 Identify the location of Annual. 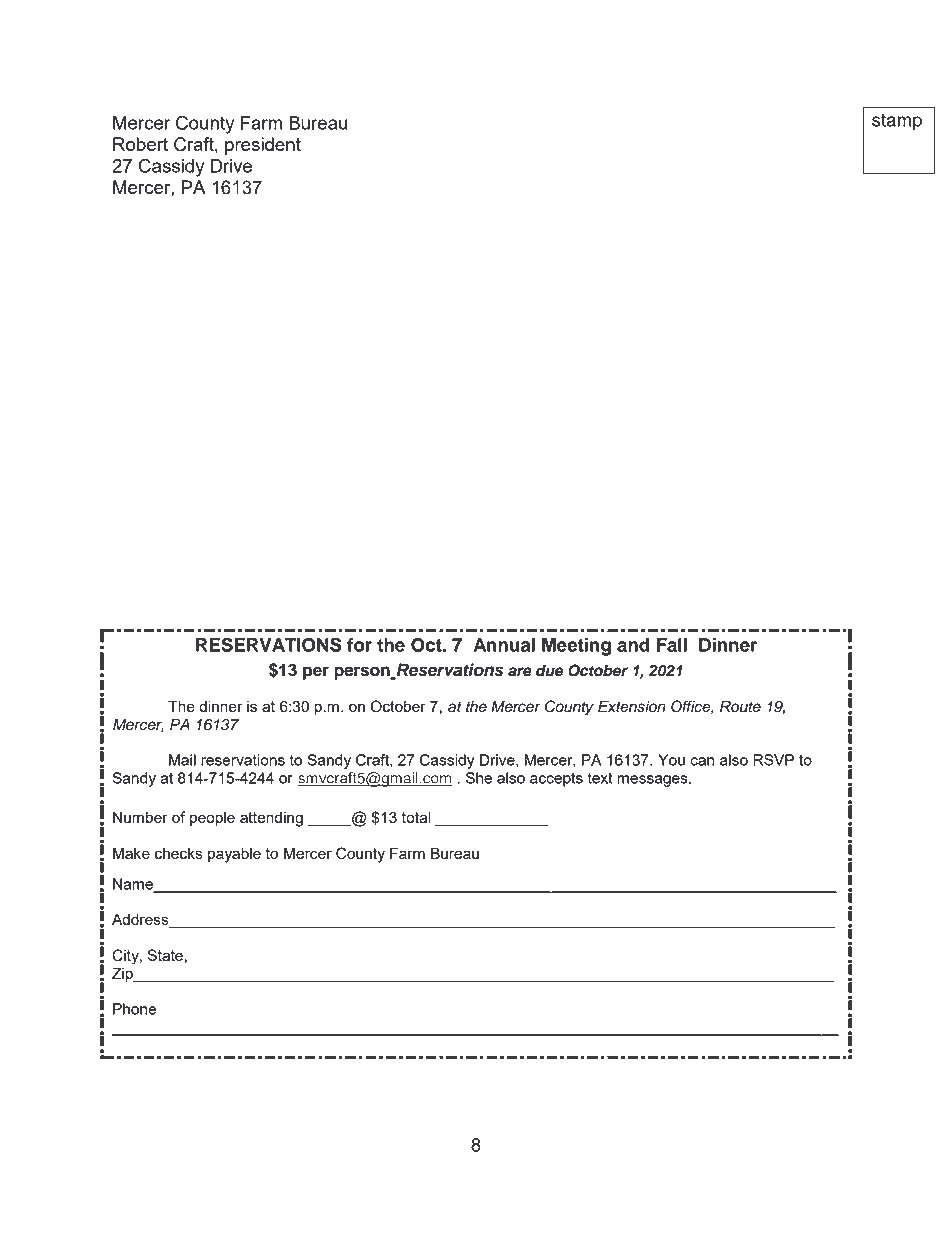
(504, 645).
